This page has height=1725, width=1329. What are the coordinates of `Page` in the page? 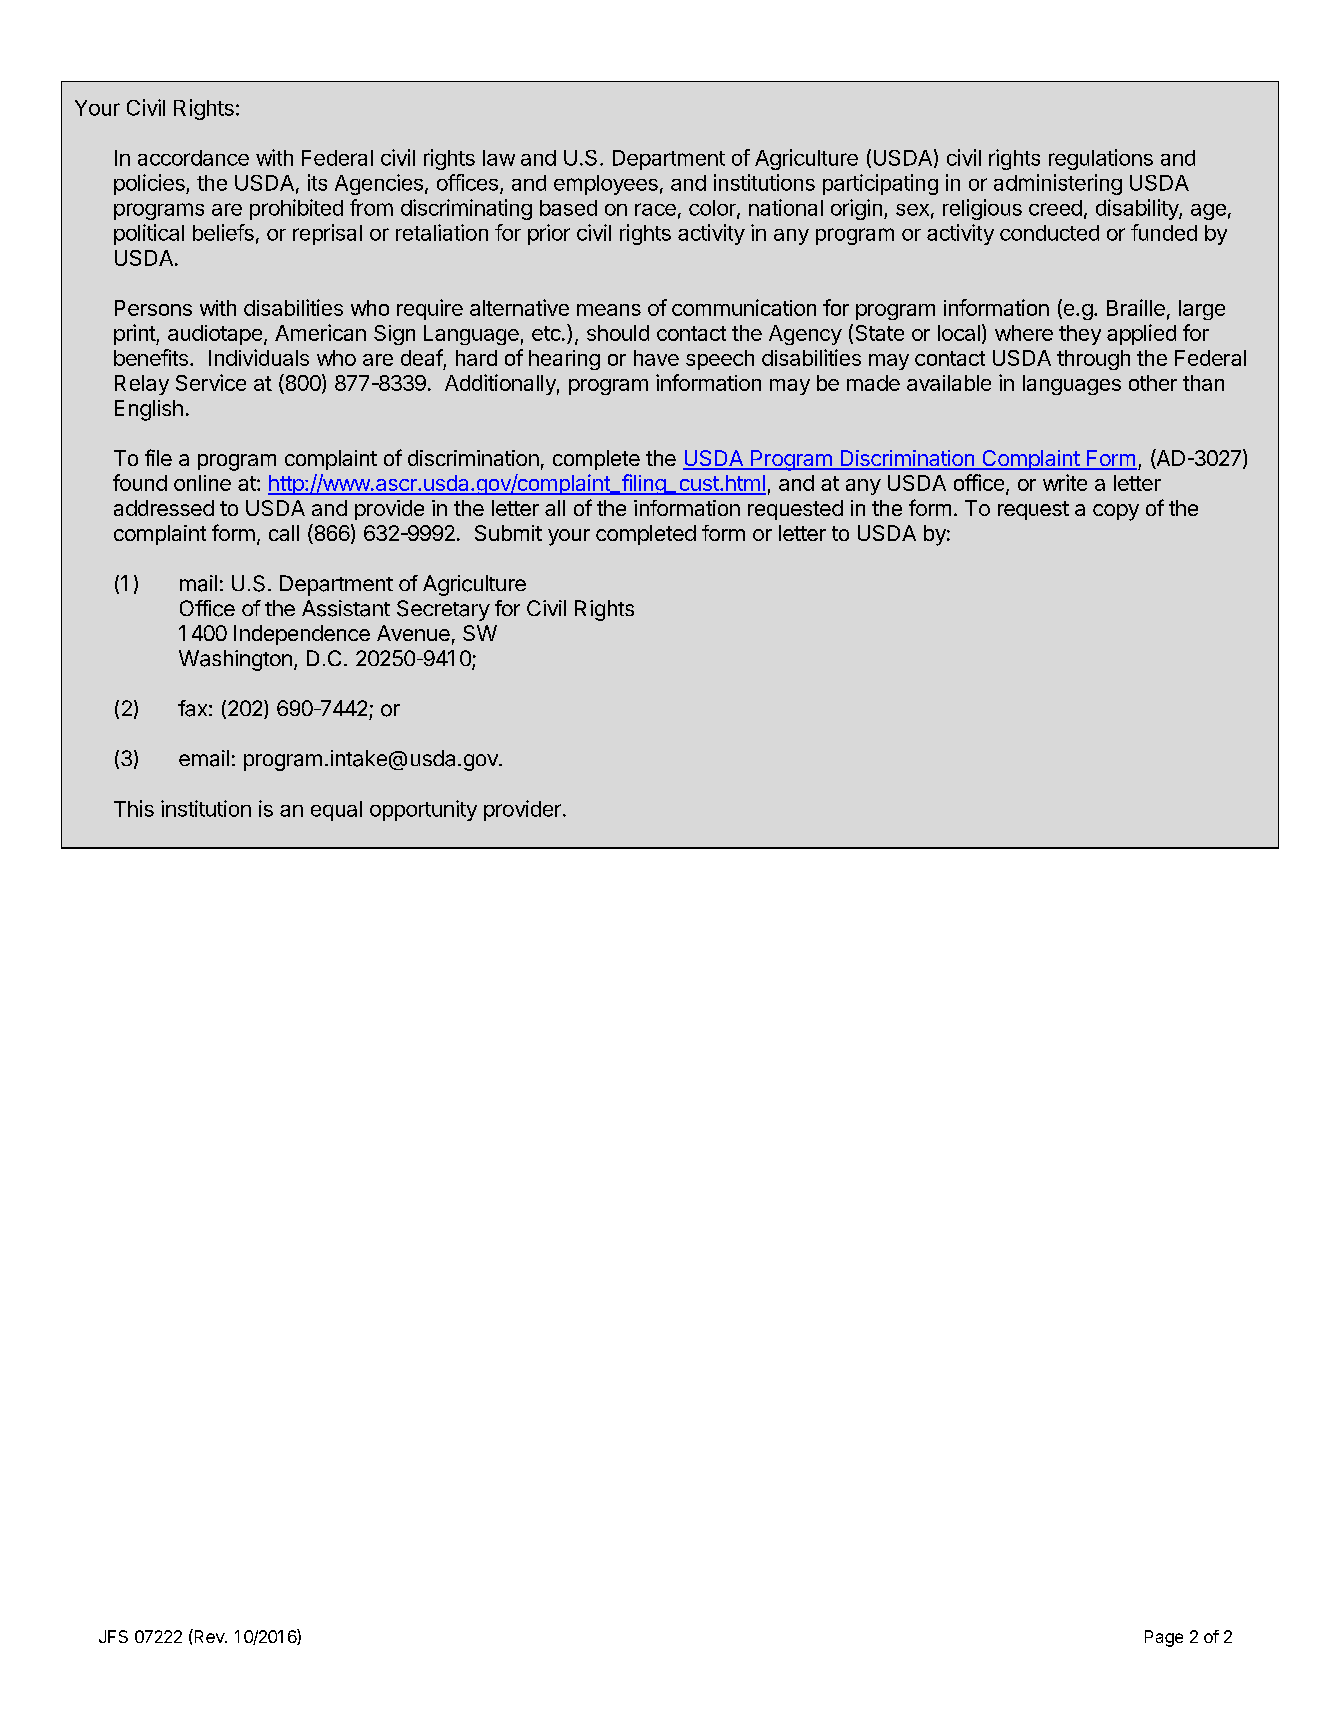 It's located at (1164, 1638).
